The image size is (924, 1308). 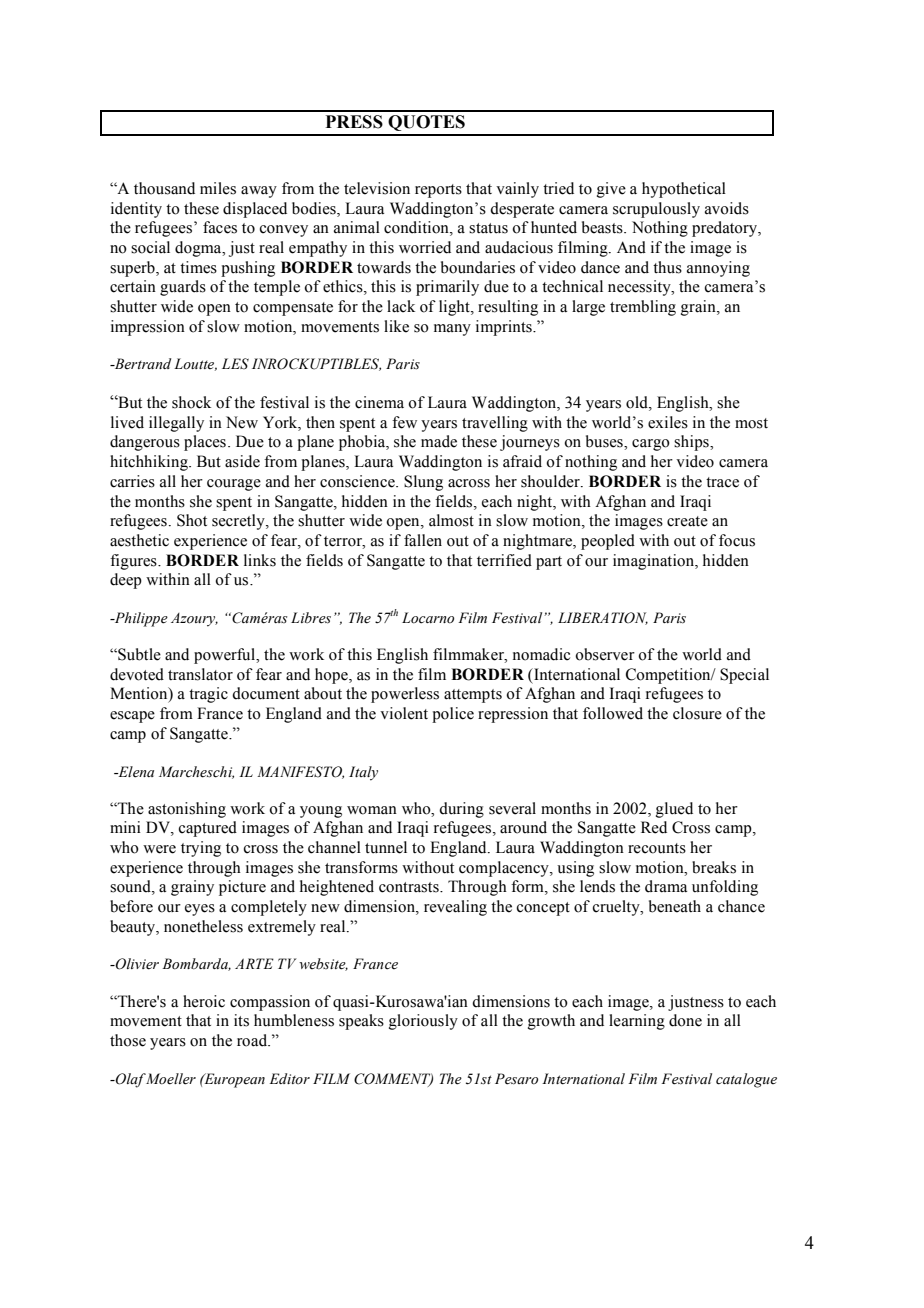 I want to click on LIBERATION, so click(x=603, y=618).
